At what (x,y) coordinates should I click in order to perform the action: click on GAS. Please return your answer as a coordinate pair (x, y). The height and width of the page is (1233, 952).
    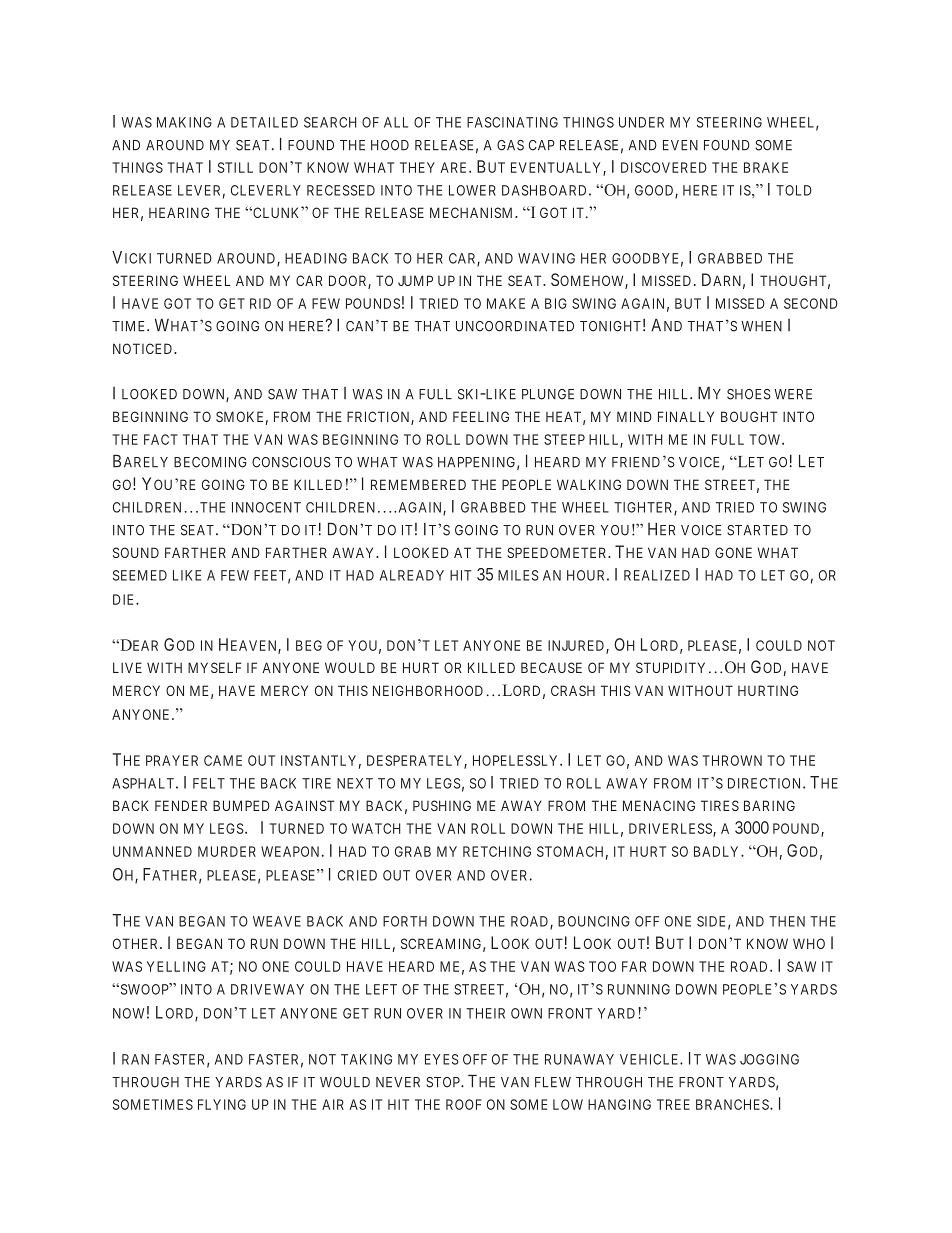
    Looking at the image, I should click on (510, 145).
